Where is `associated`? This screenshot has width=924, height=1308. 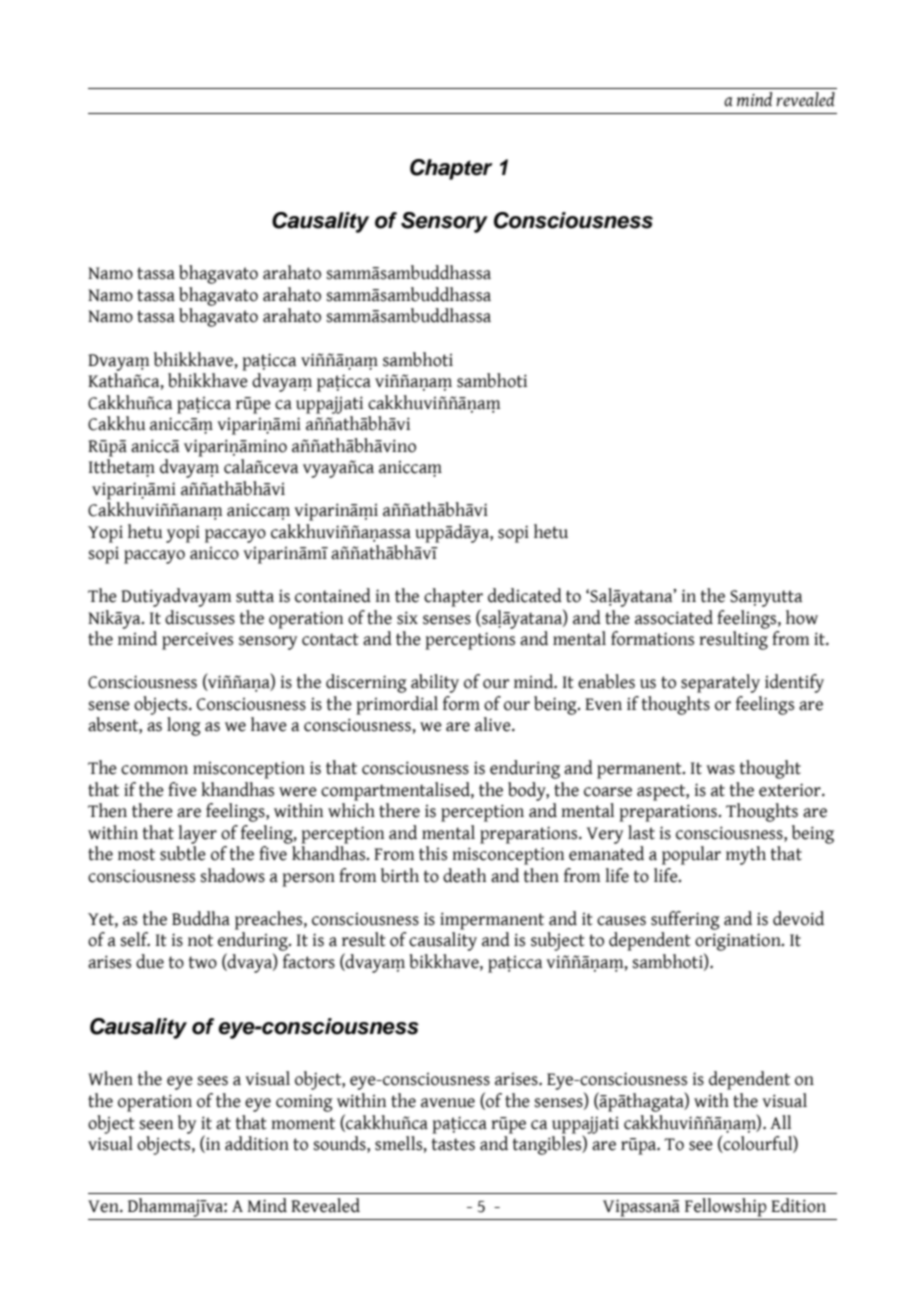 associated is located at coordinates (674, 617).
